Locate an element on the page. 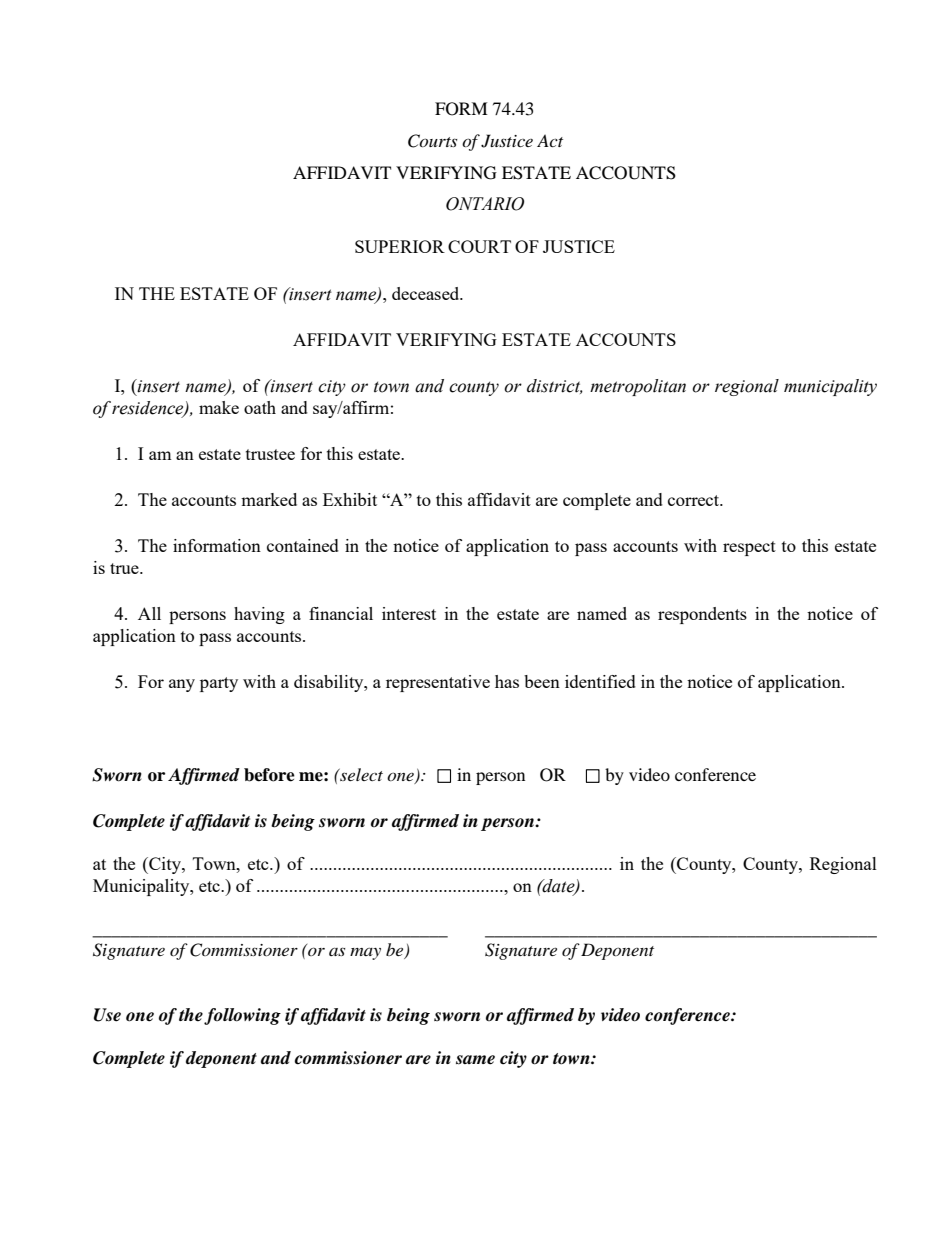 The width and height of the page is (952, 1233). any is located at coordinates (182, 685).
